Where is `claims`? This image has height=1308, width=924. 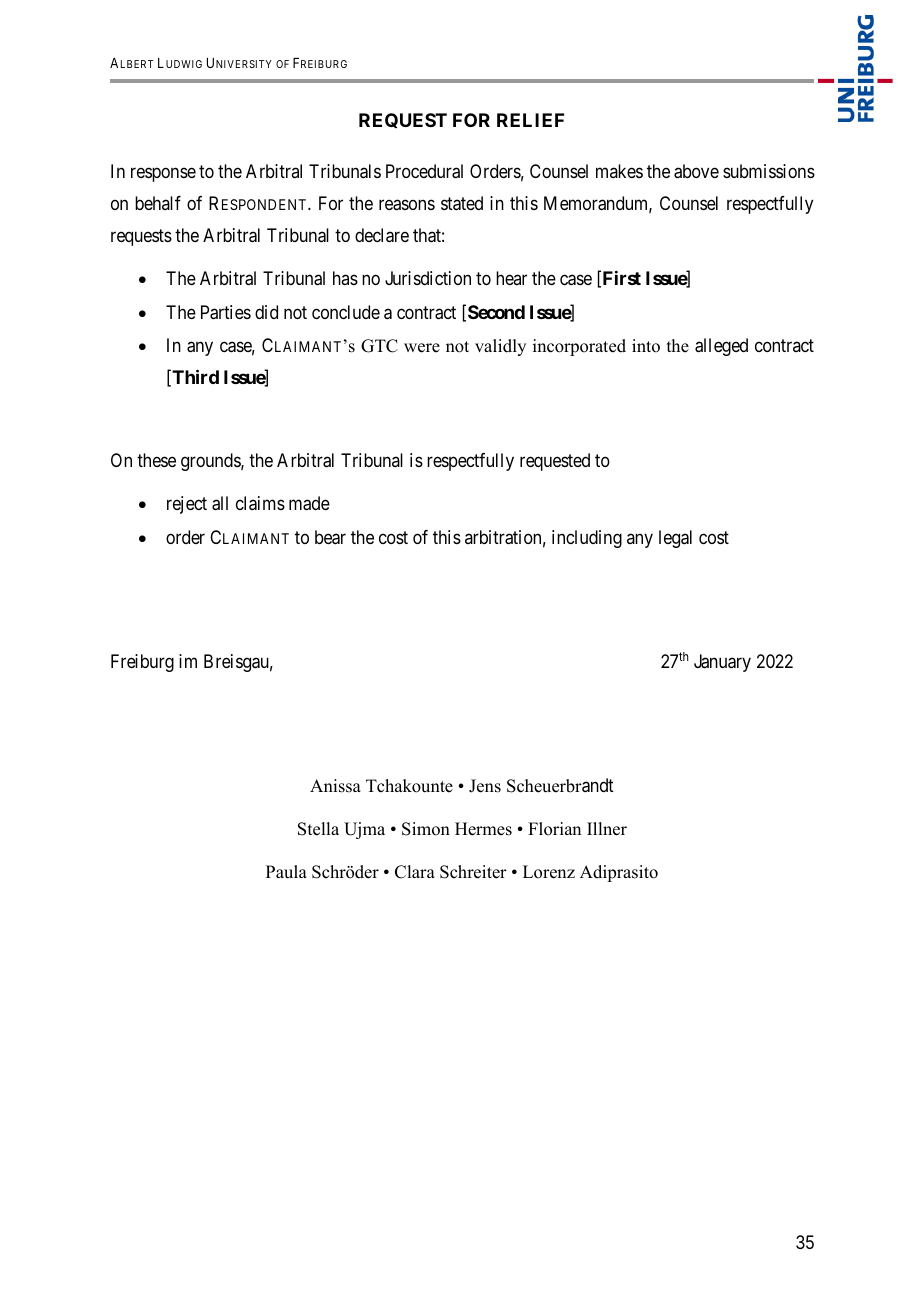 claims is located at coordinates (260, 503).
